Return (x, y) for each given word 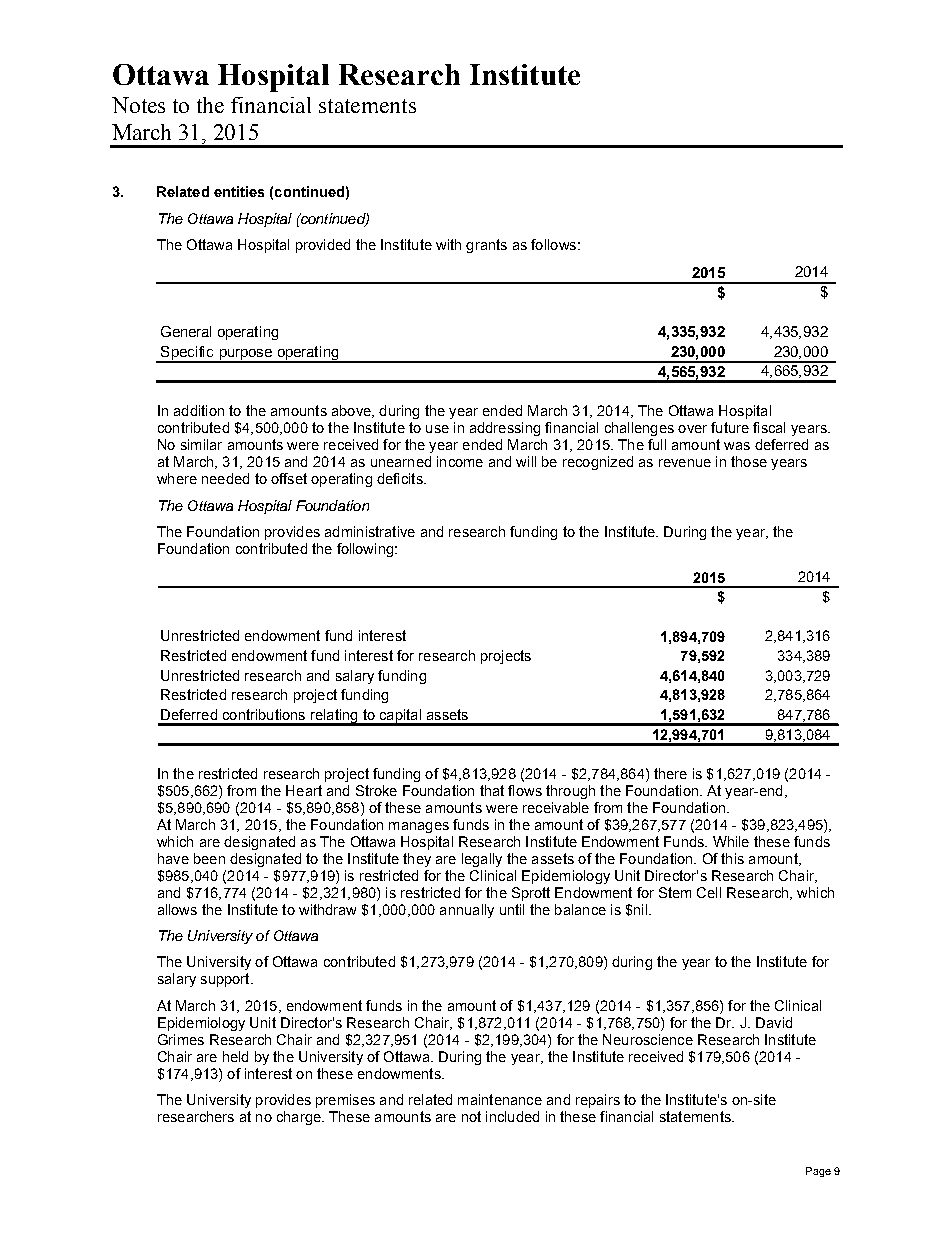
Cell (709, 892)
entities (239, 191)
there (670, 773)
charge (300, 1118)
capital (400, 717)
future (730, 427)
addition (199, 410)
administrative (370, 531)
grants (486, 246)
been (209, 858)
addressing (505, 429)
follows (553, 244)
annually (467, 911)
